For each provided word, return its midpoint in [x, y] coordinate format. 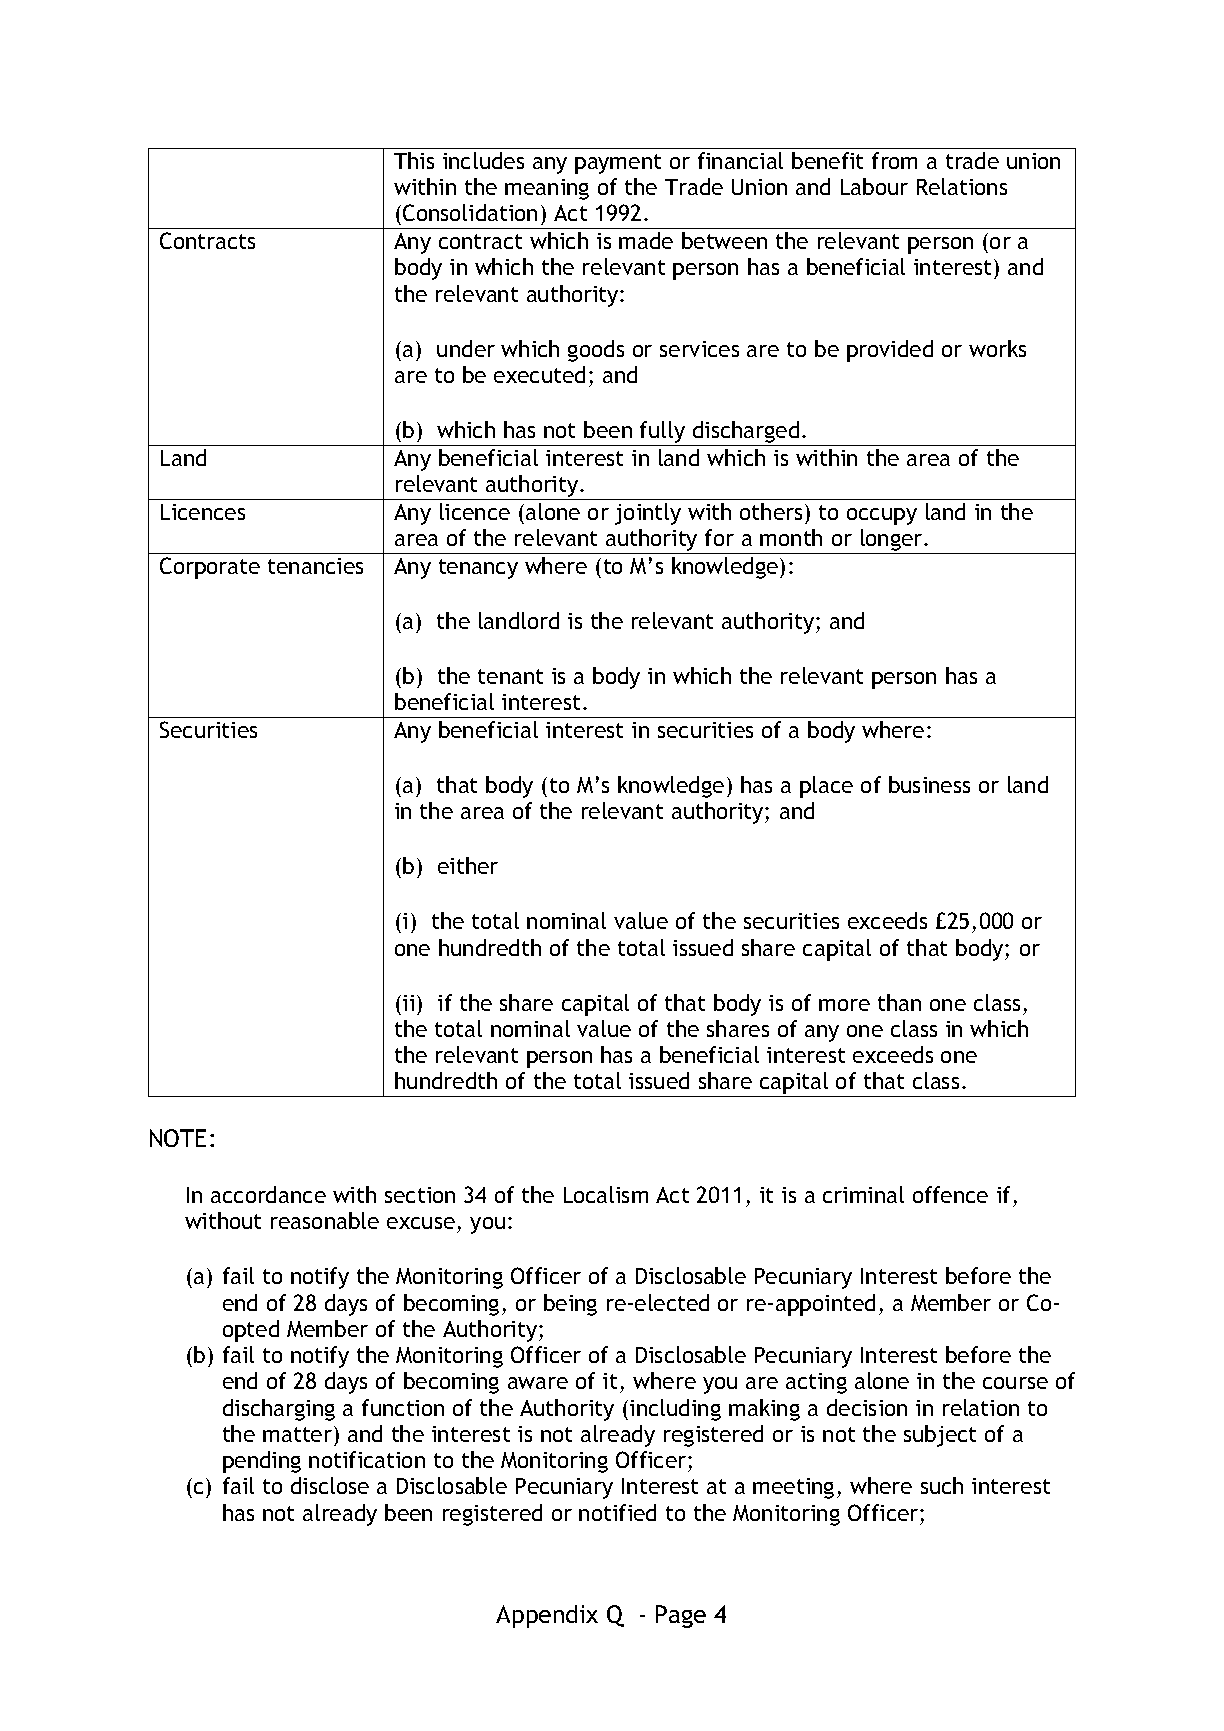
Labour [874, 186]
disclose [330, 1485]
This [414, 160]
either [468, 865]
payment [618, 164]
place [826, 787]
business [929, 784]
